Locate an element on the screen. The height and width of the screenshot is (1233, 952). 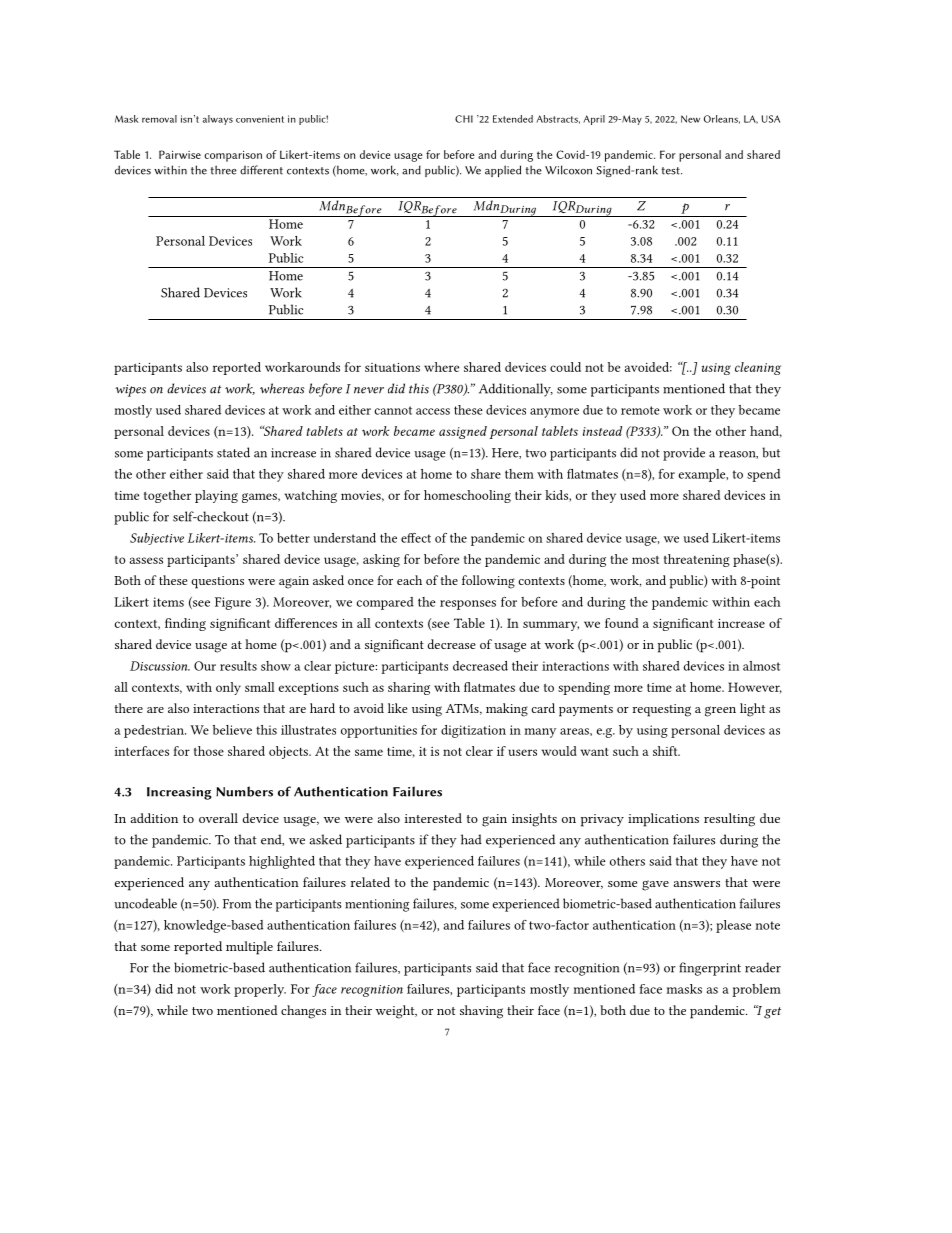
shaving is located at coordinates (481, 1012).
